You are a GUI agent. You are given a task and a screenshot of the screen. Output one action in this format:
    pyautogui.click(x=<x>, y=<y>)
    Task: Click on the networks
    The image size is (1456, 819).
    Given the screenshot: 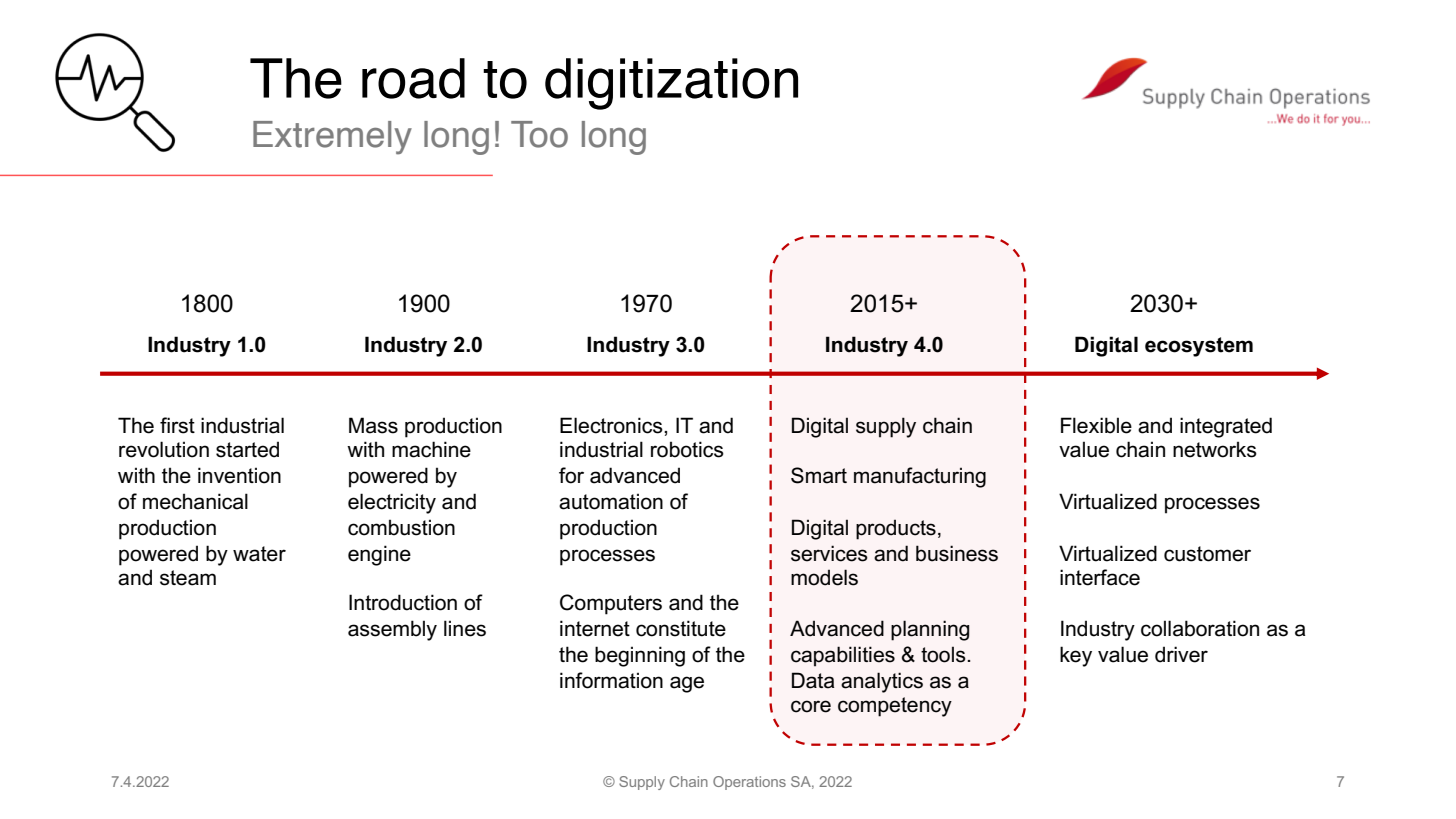 What is the action you would take?
    pyautogui.click(x=1215, y=449)
